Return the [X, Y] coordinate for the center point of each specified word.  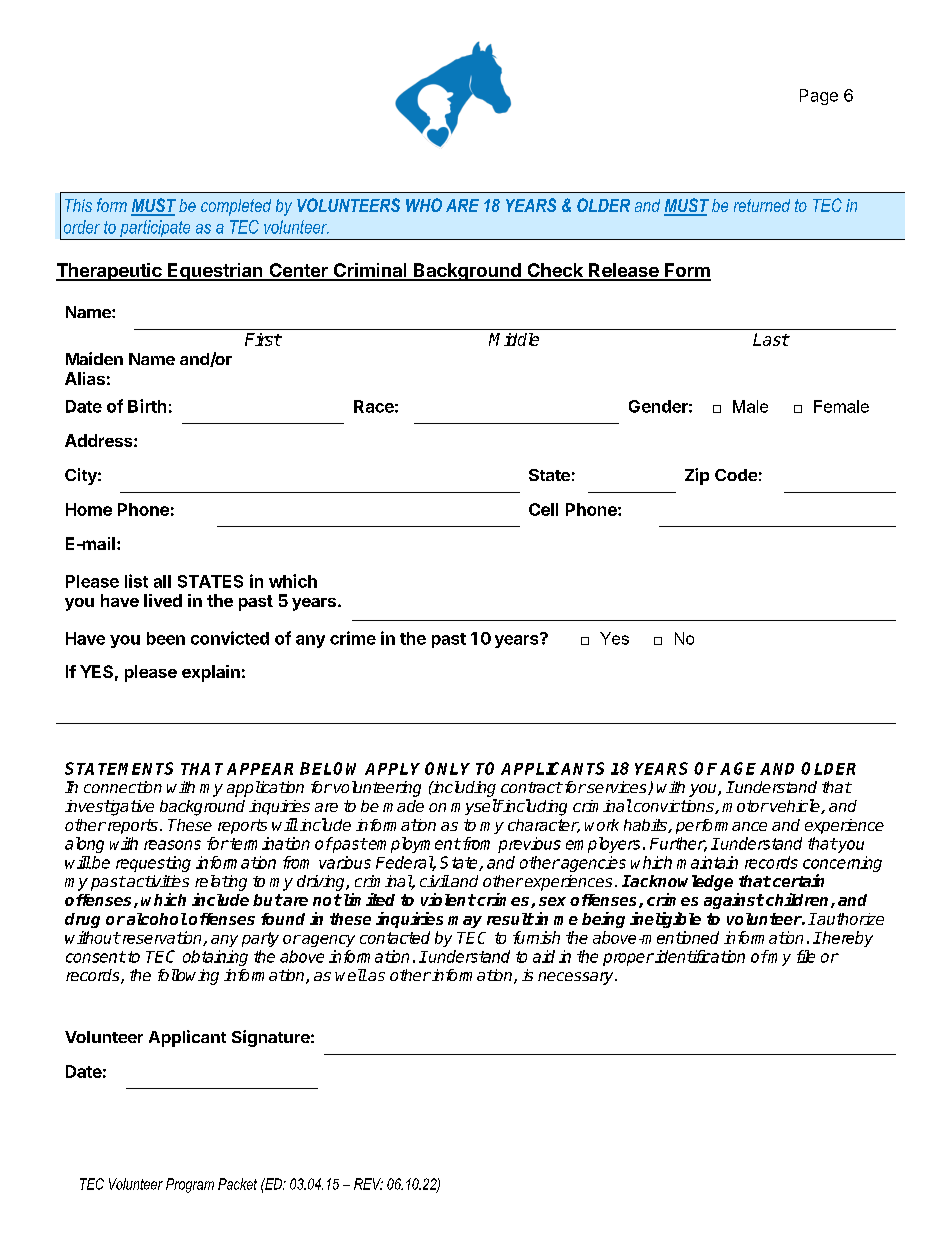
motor [745, 806]
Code [736, 475]
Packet [237, 1184]
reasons [172, 845]
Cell [543, 509]
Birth [147, 406]
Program [190, 1185]
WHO [424, 205]
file [806, 956]
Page [819, 97]
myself [477, 807]
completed [236, 207]
